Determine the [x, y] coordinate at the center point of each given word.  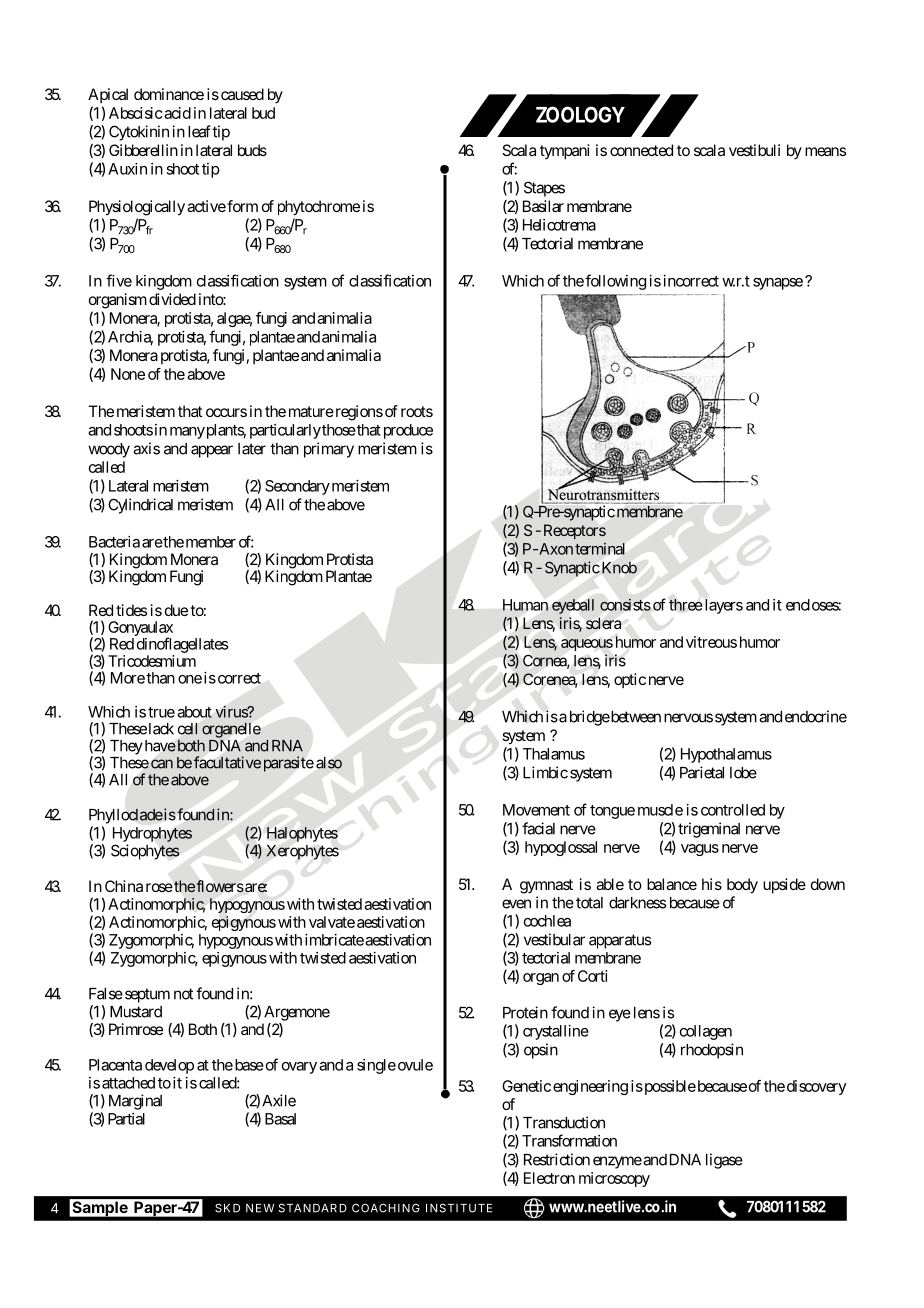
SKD [227, 1208]
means [825, 151]
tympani [564, 152]
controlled [733, 810]
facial [538, 828]
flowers [220, 886]
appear [212, 451]
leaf [199, 131]
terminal [600, 549]
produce [408, 431]
